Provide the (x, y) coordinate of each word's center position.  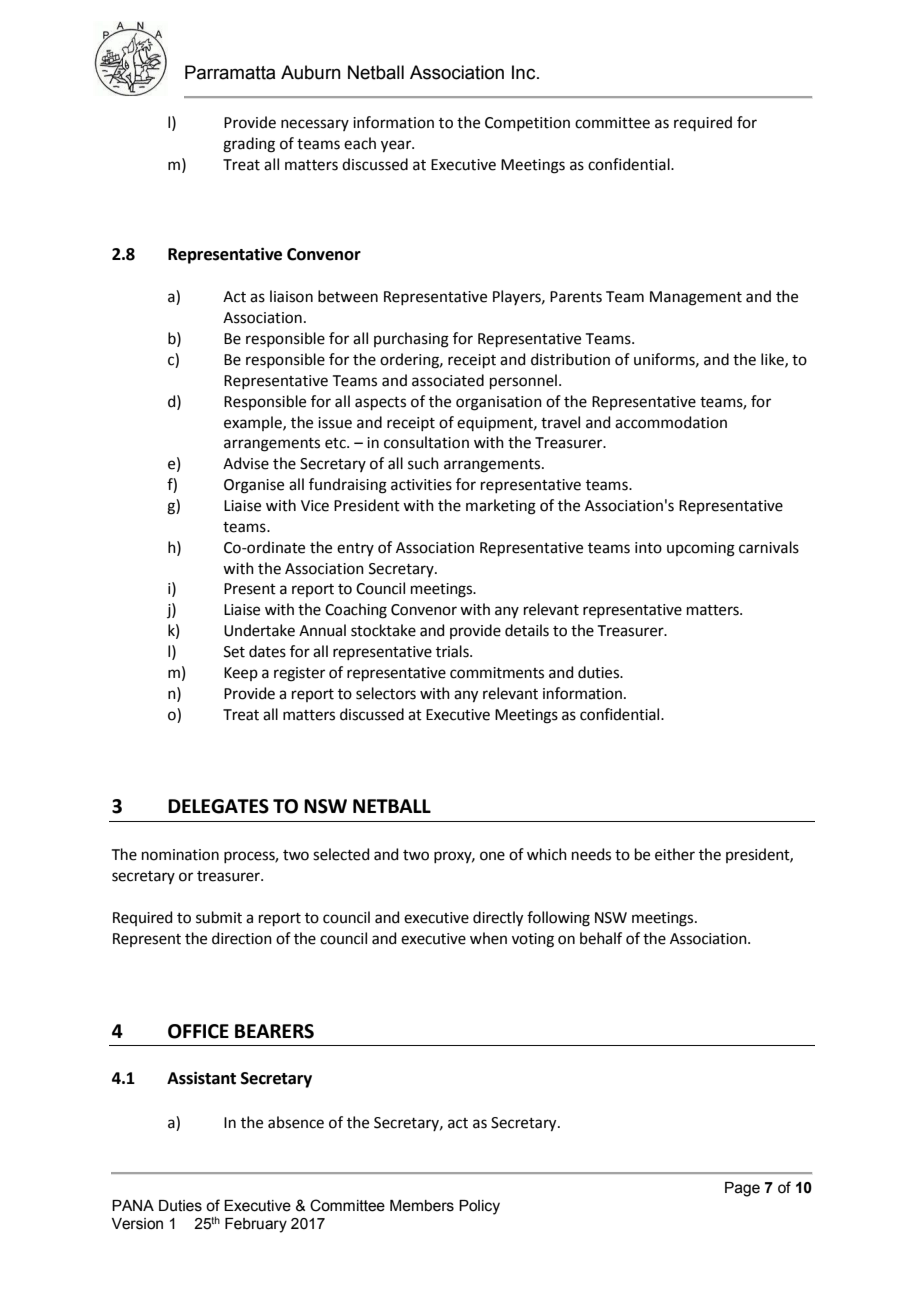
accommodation (671, 422)
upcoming (701, 549)
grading (249, 145)
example (254, 423)
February (256, 1225)
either (675, 854)
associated (448, 380)
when (488, 938)
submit (219, 917)
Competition (527, 124)
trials (453, 651)
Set (234, 652)
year (397, 146)
